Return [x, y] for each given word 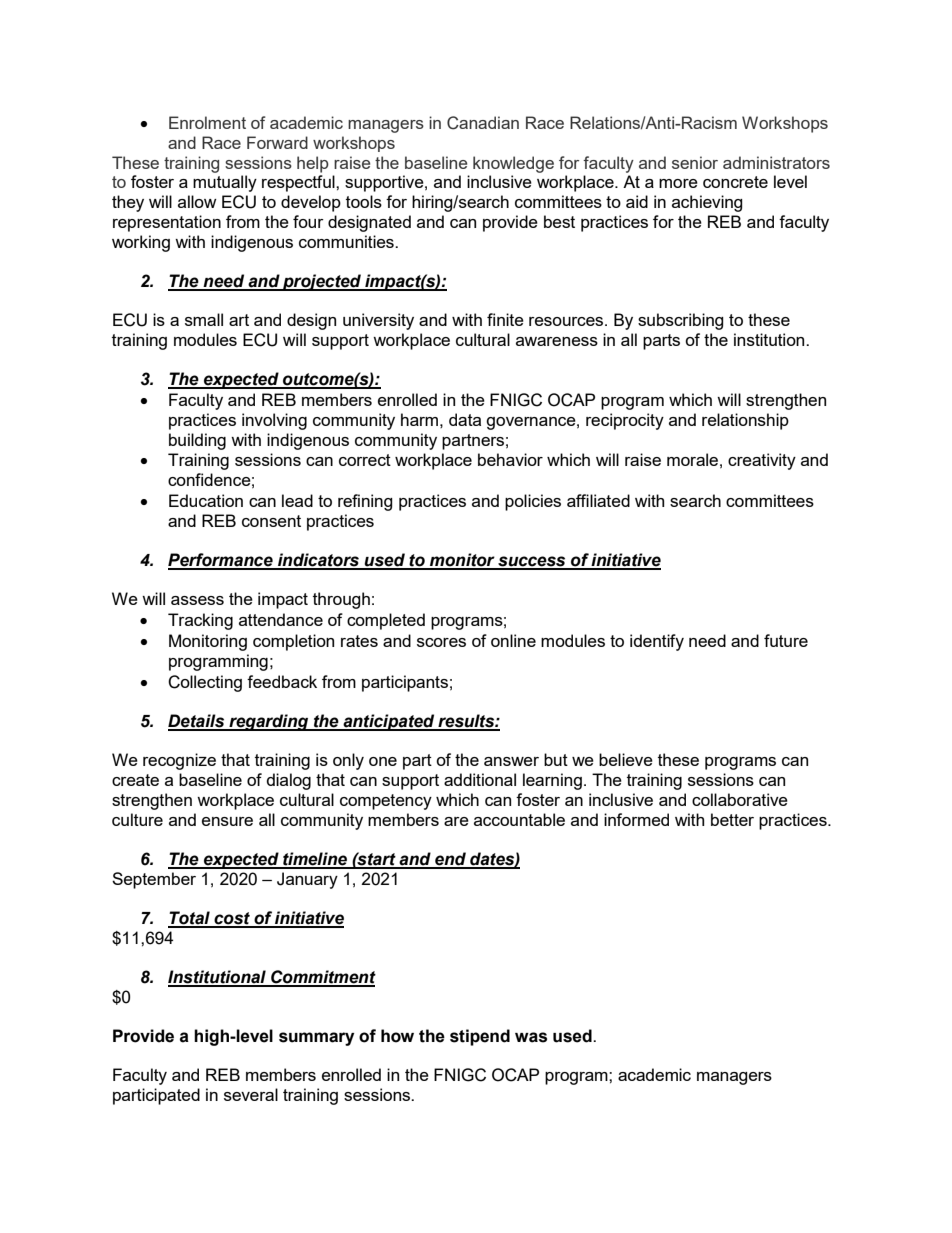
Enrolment [207, 122]
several [251, 1094]
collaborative [740, 799]
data [465, 419]
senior [695, 162]
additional [480, 779]
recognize [179, 761]
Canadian [483, 123]
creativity [762, 461]
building [197, 441]
